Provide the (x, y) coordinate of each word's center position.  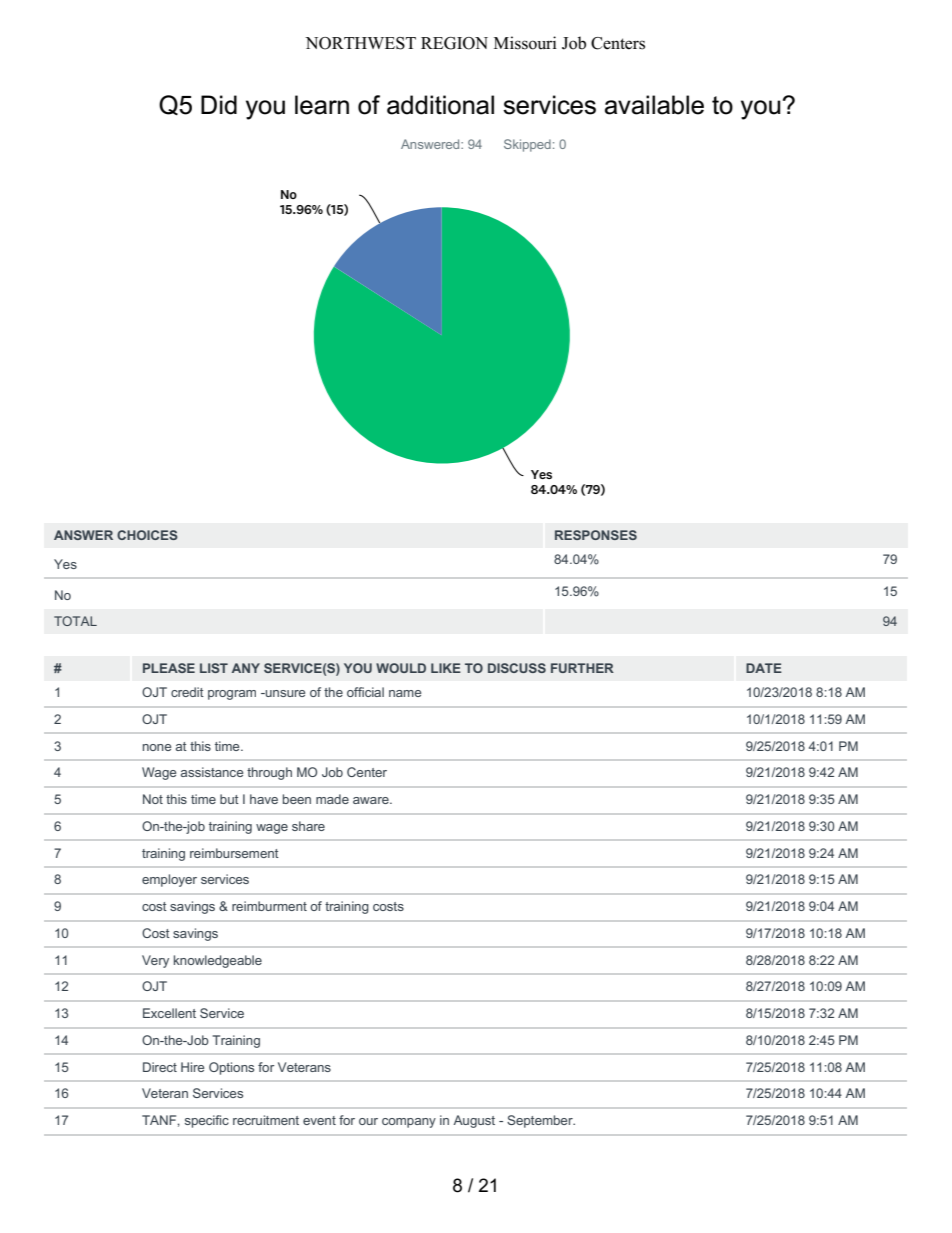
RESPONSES (596, 535)
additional (440, 105)
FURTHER (582, 668)
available (654, 105)
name (405, 693)
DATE (764, 668)
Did (219, 105)
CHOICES (147, 535)
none (157, 747)
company (409, 1123)
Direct (160, 1067)
